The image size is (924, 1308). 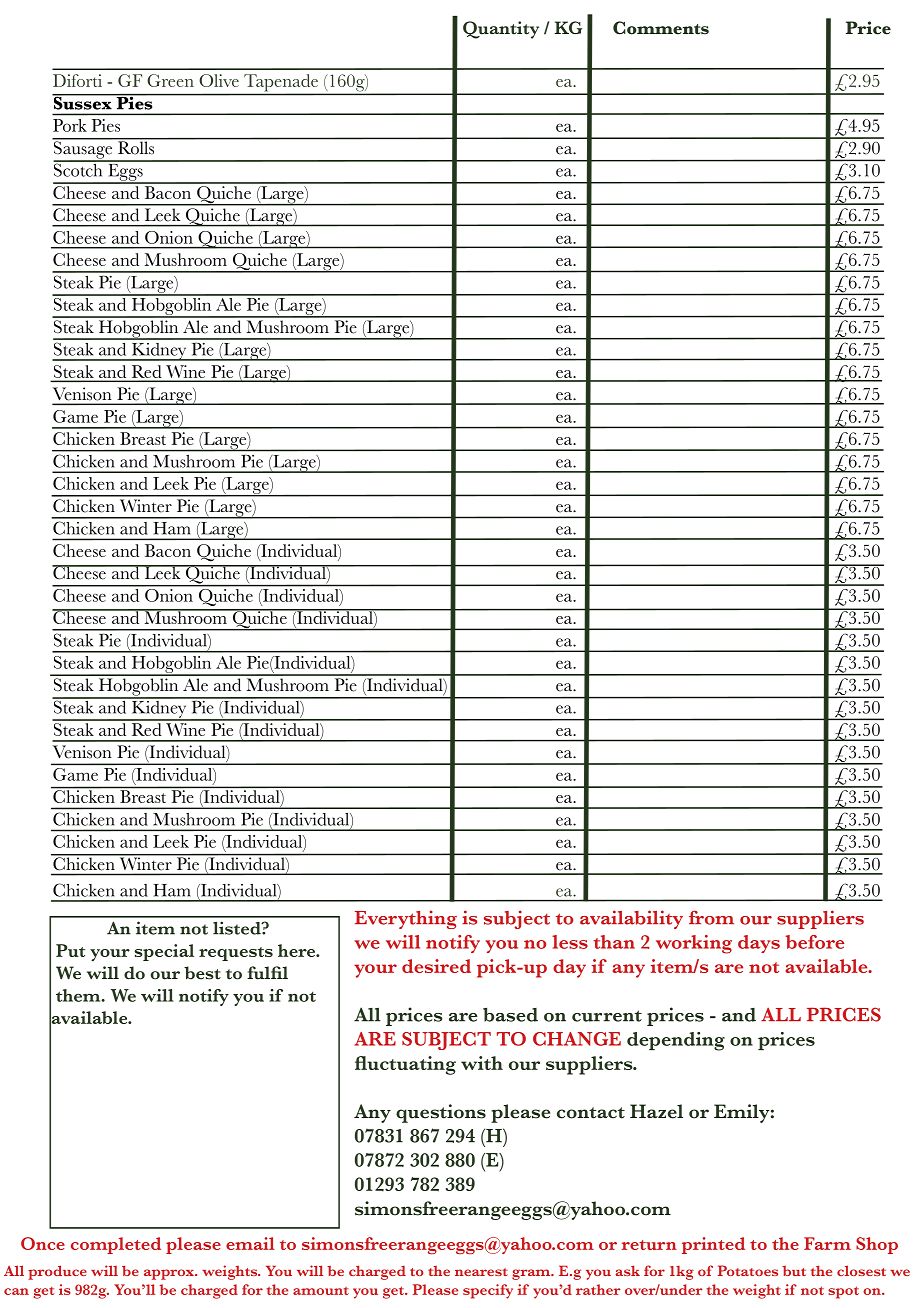 I want to click on Put, so click(x=70, y=950).
